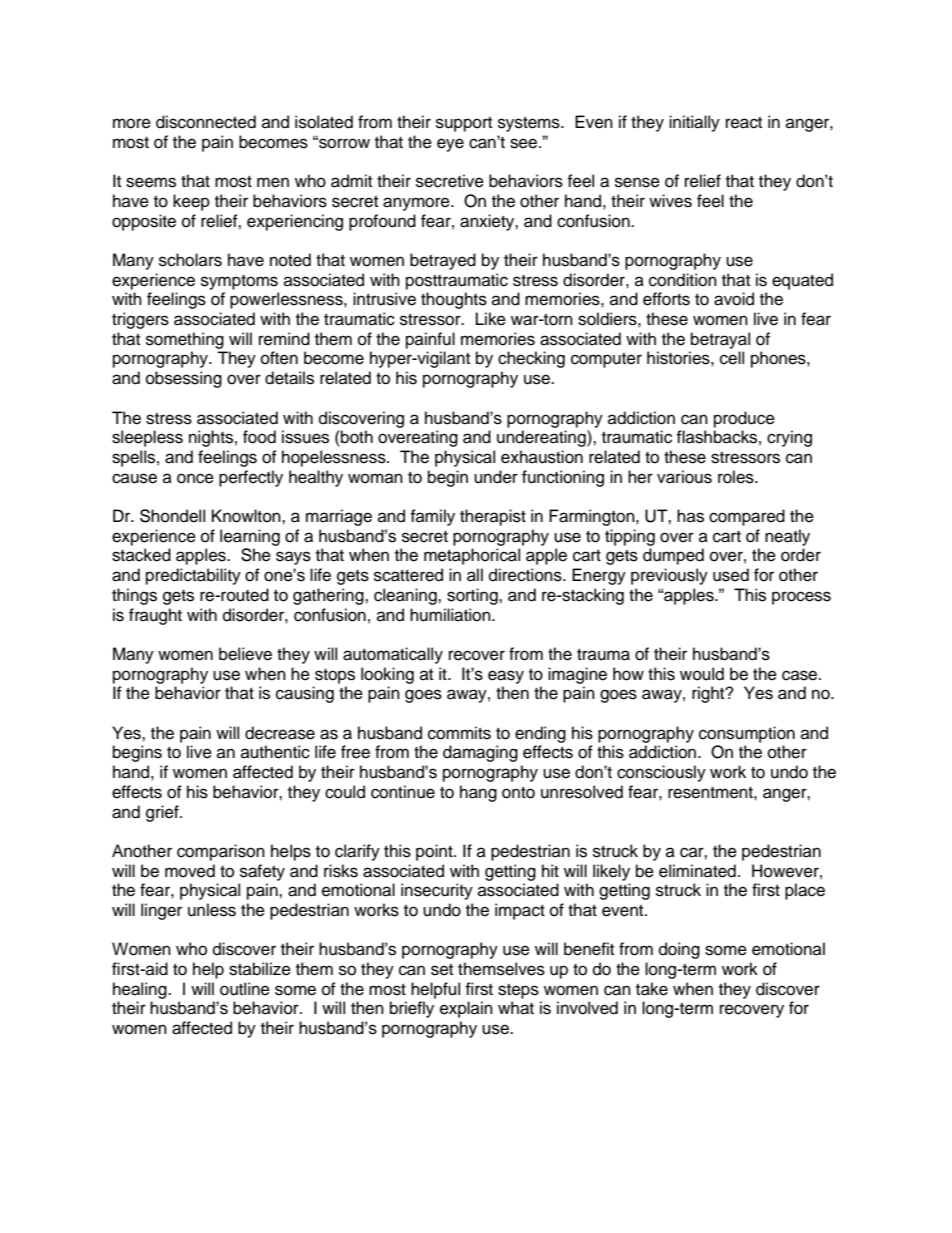 The width and height of the image is (952, 1233). I want to click on outline, so click(245, 989).
